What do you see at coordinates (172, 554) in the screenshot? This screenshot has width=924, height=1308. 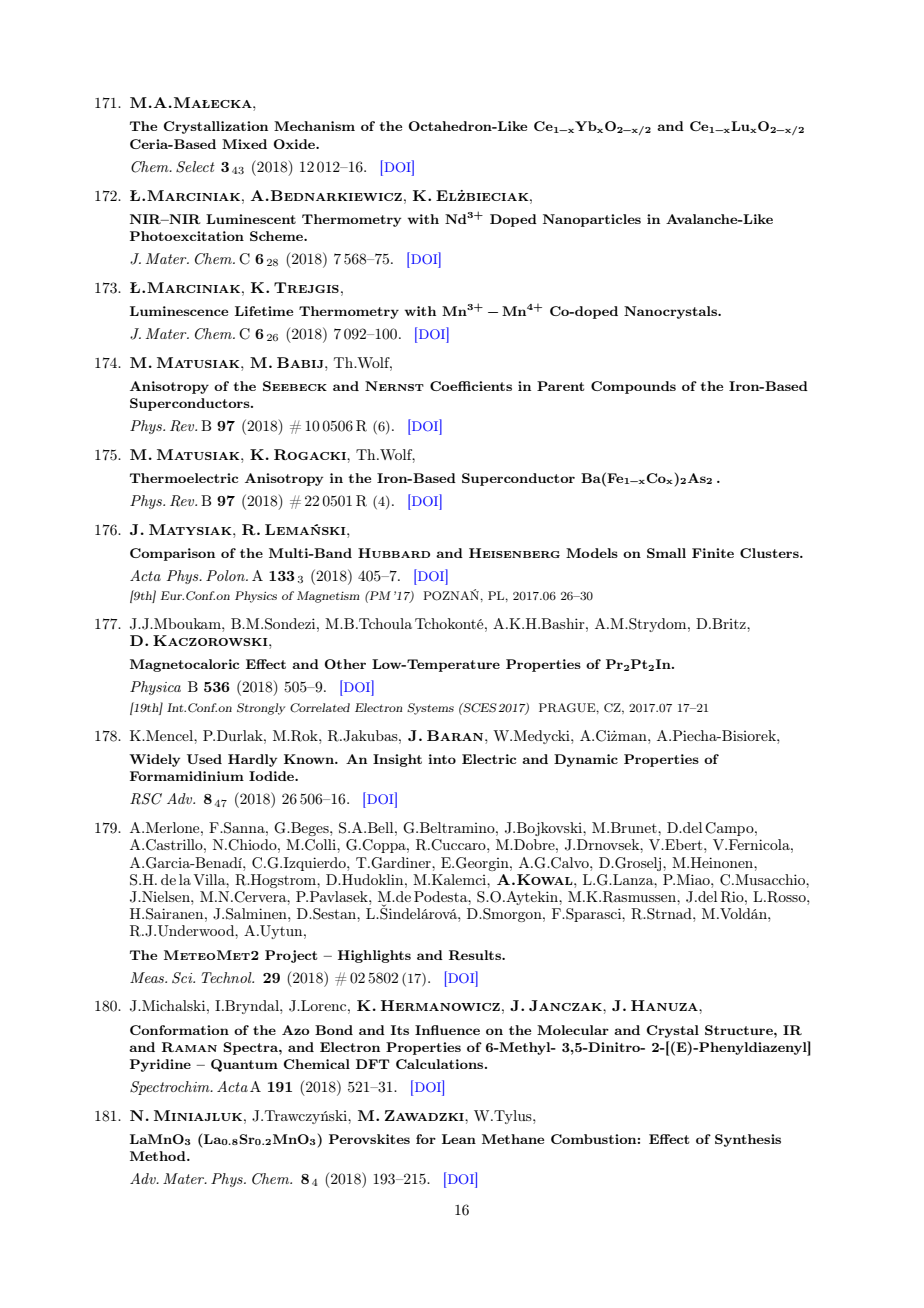 I see `Comparison` at bounding box center [172, 554].
